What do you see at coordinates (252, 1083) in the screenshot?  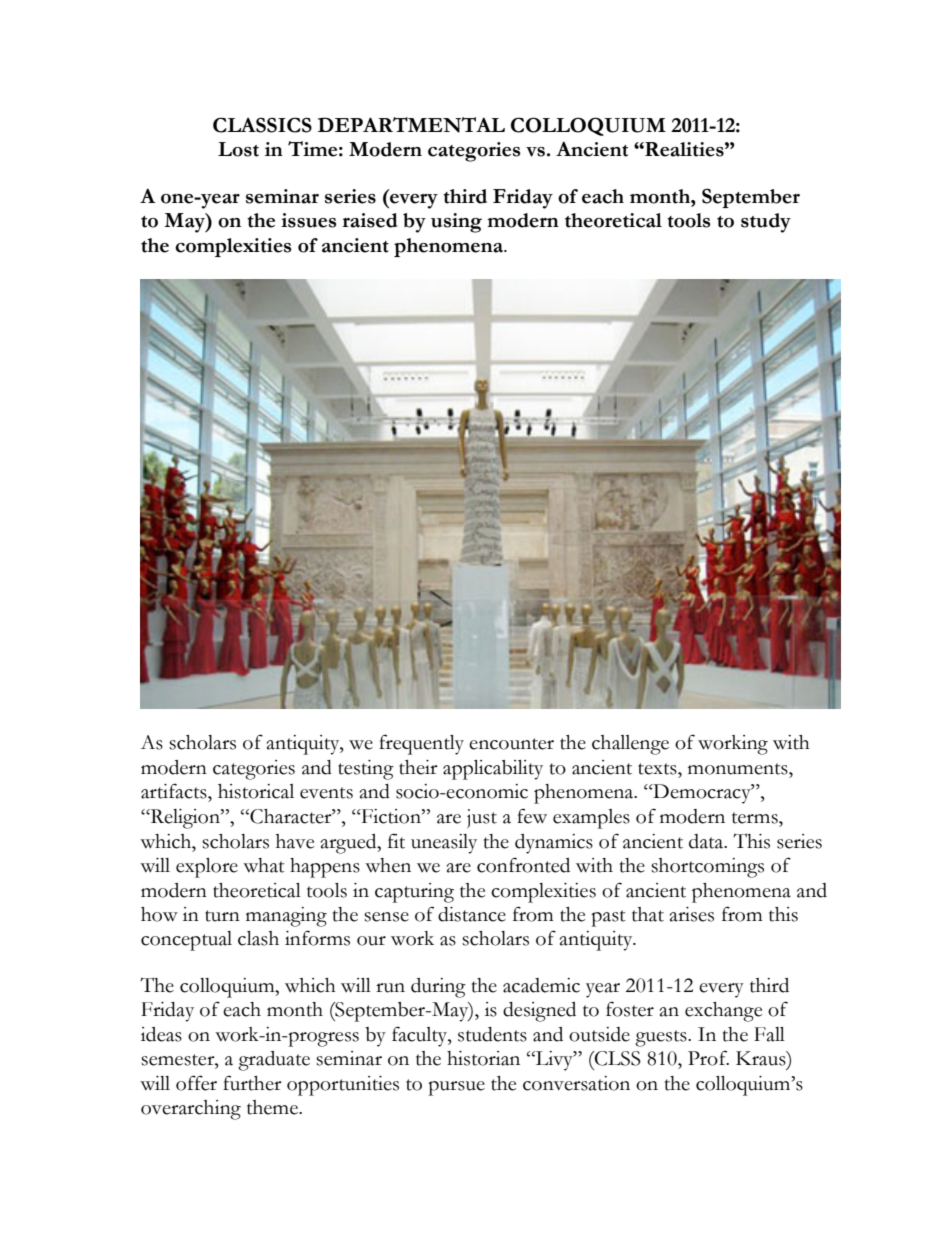 I see `further` at bounding box center [252, 1083].
